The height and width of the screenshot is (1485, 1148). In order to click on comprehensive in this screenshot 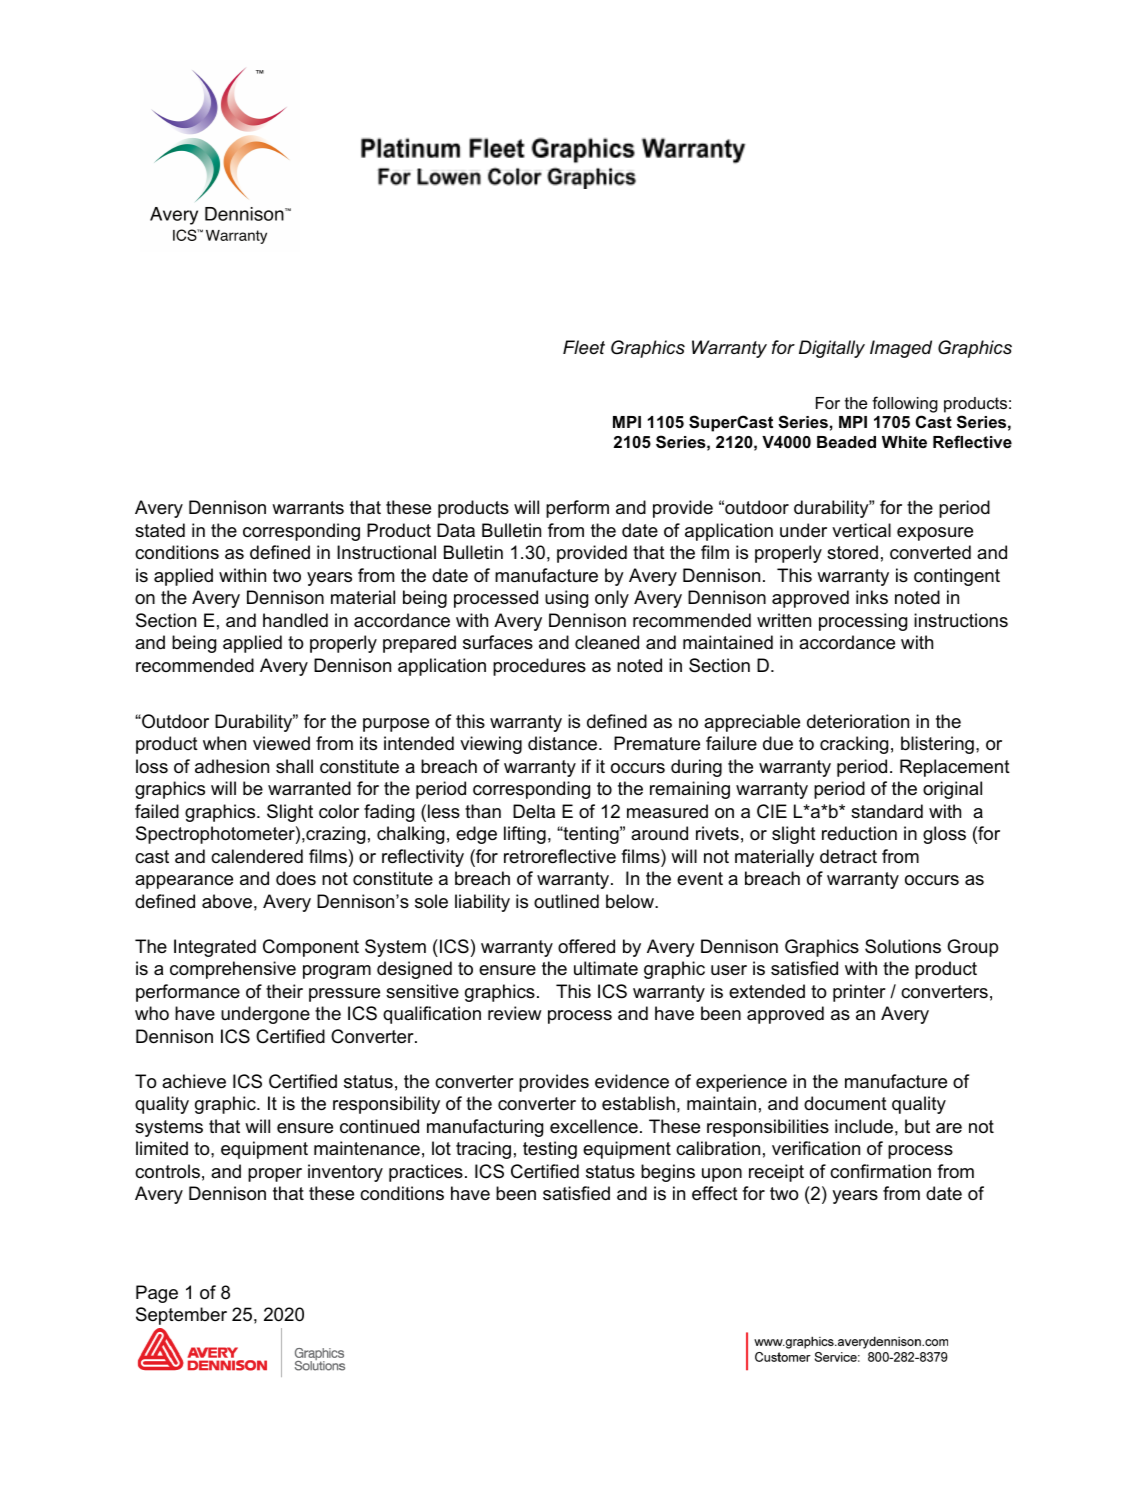, I will do `click(233, 970)`.
